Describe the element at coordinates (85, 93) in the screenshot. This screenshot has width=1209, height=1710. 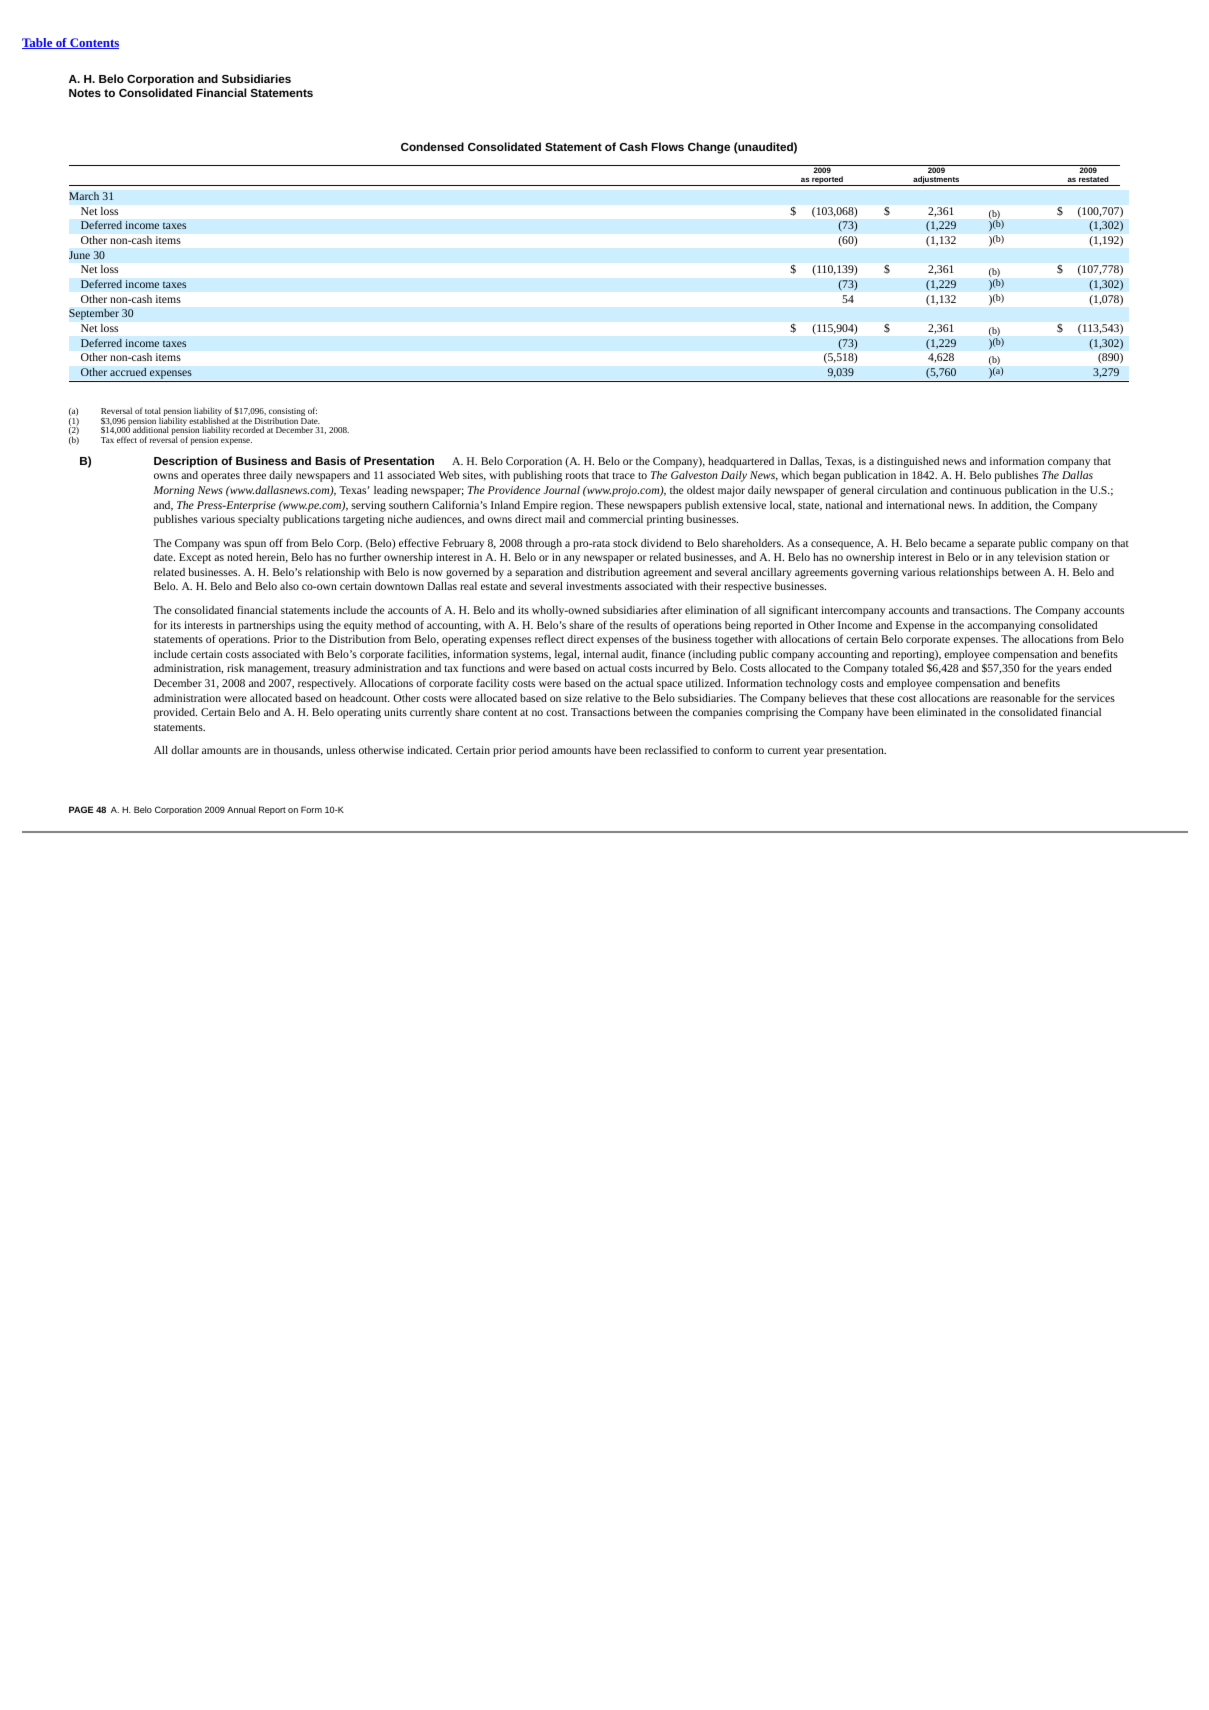
I see `Notes` at that location.
